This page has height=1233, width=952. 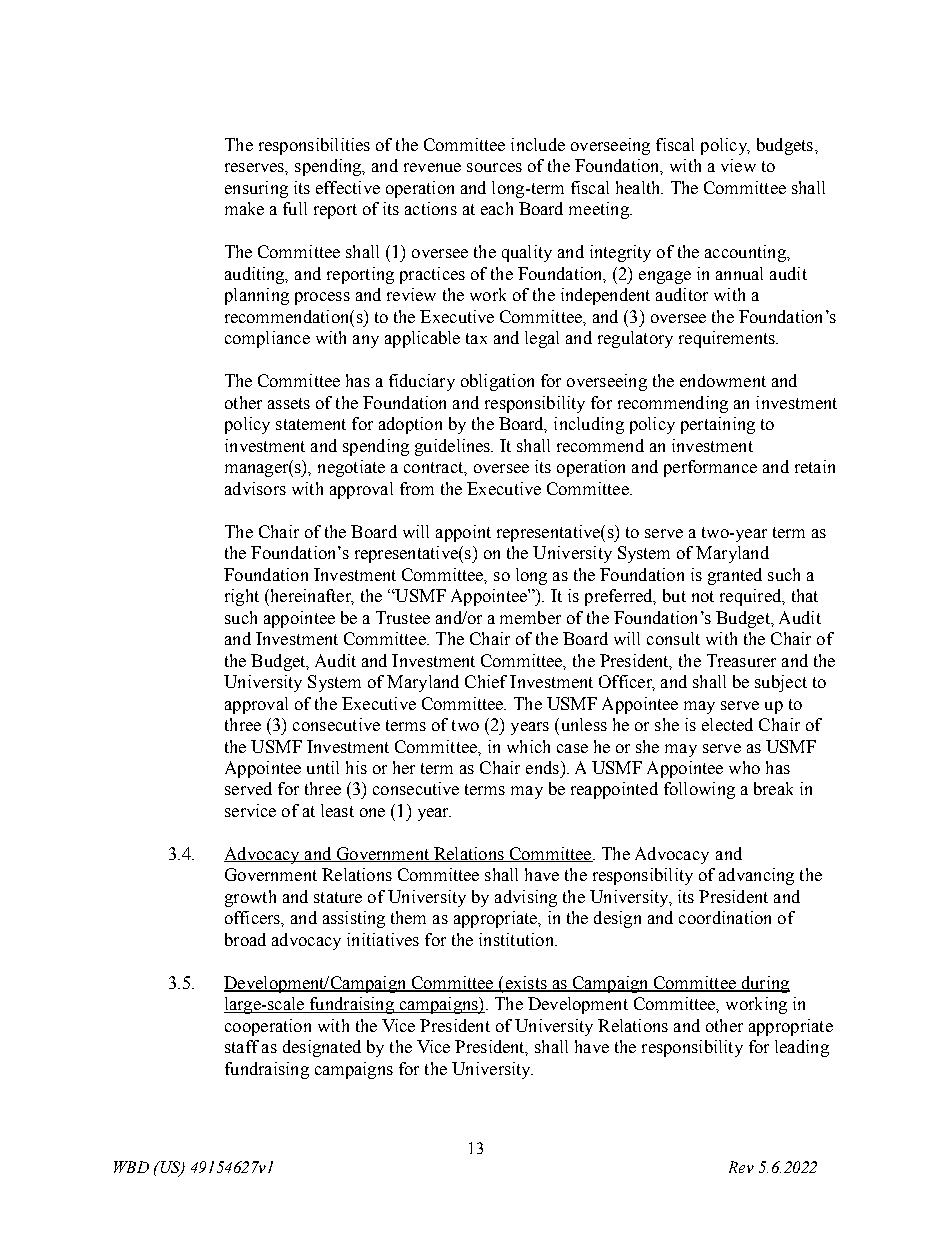 What do you see at coordinates (454, 447) in the page?
I see `guidelines` at bounding box center [454, 447].
